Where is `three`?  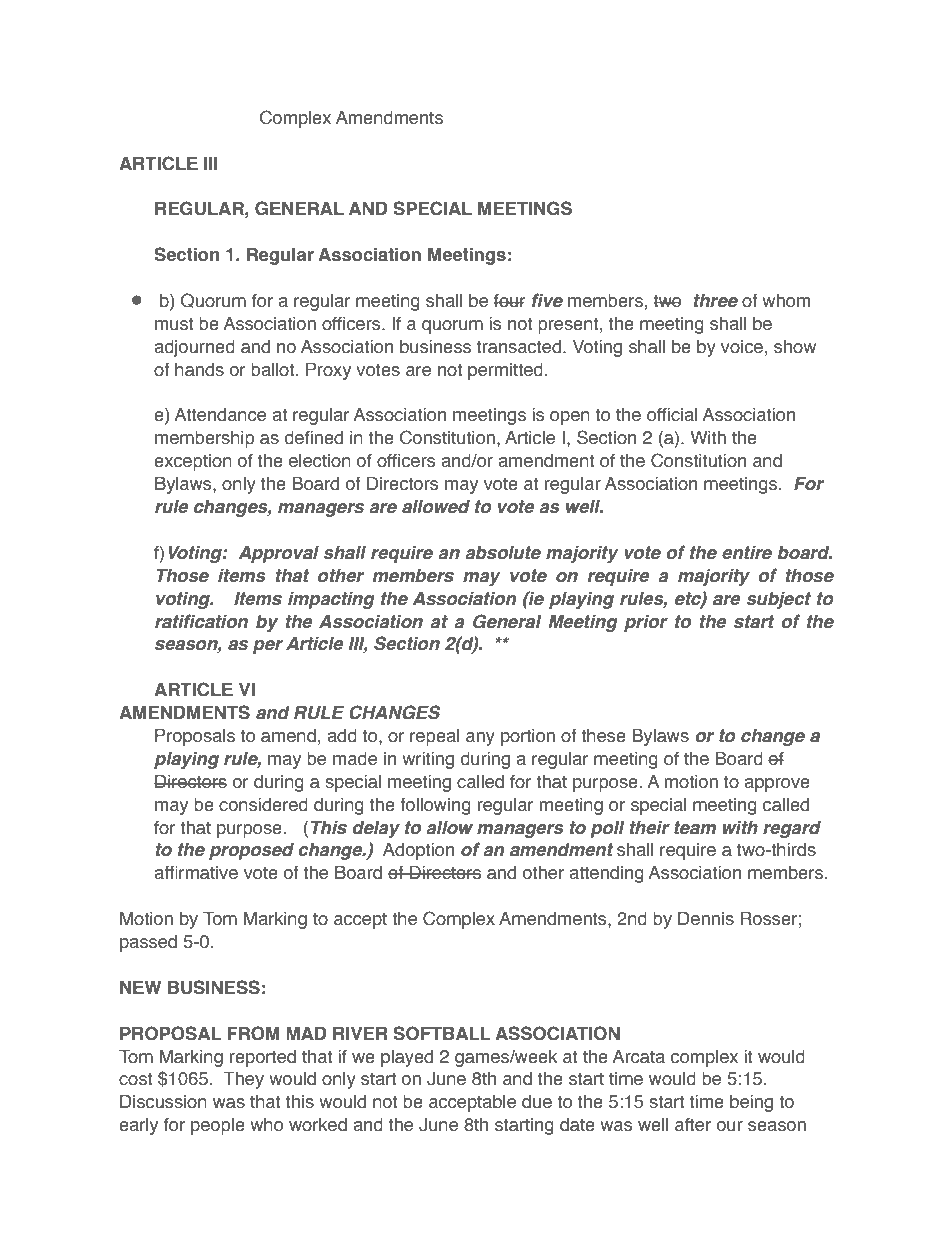 three is located at coordinates (716, 301).
